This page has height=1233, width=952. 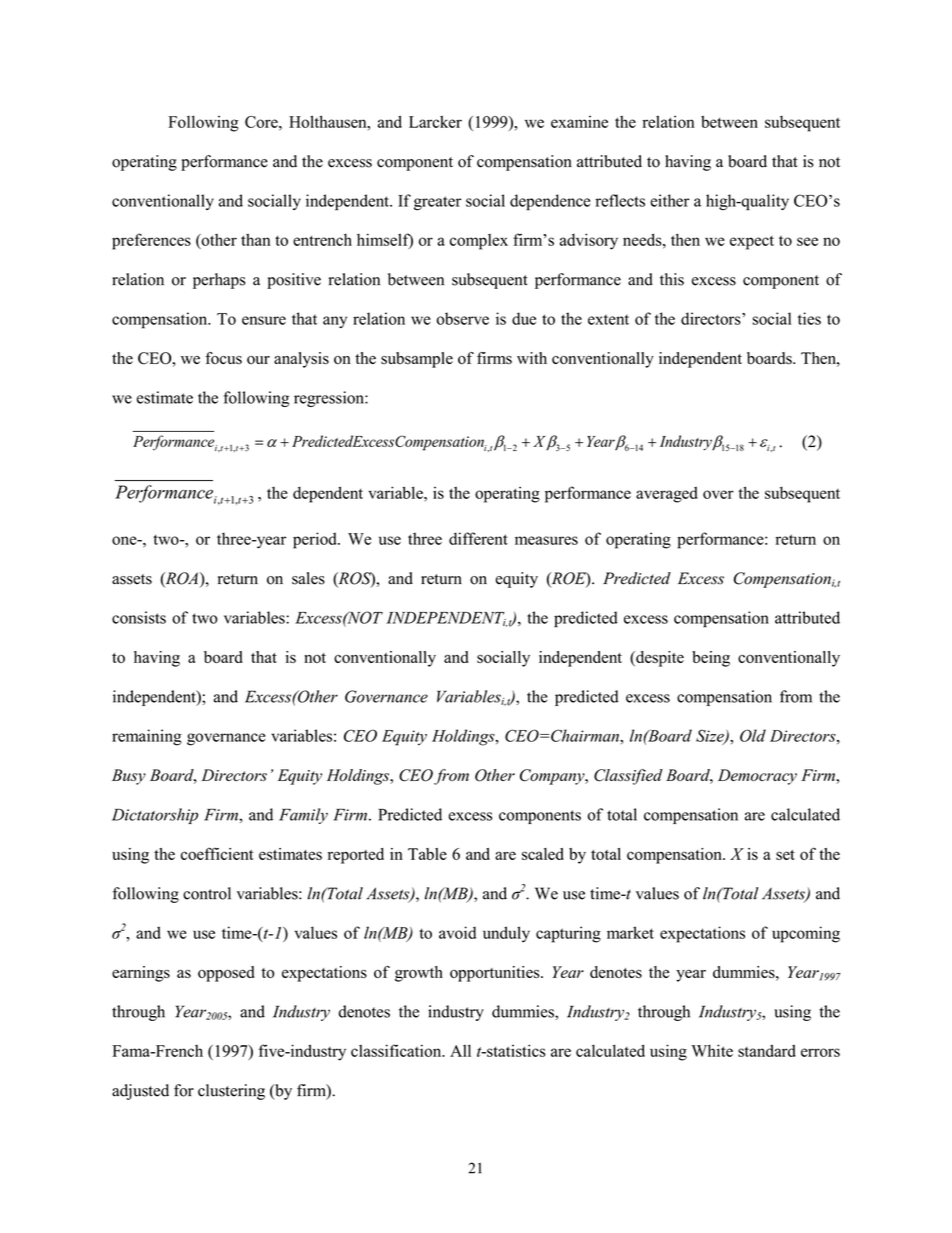 I want to click on different, so click(x=478, y=538).
